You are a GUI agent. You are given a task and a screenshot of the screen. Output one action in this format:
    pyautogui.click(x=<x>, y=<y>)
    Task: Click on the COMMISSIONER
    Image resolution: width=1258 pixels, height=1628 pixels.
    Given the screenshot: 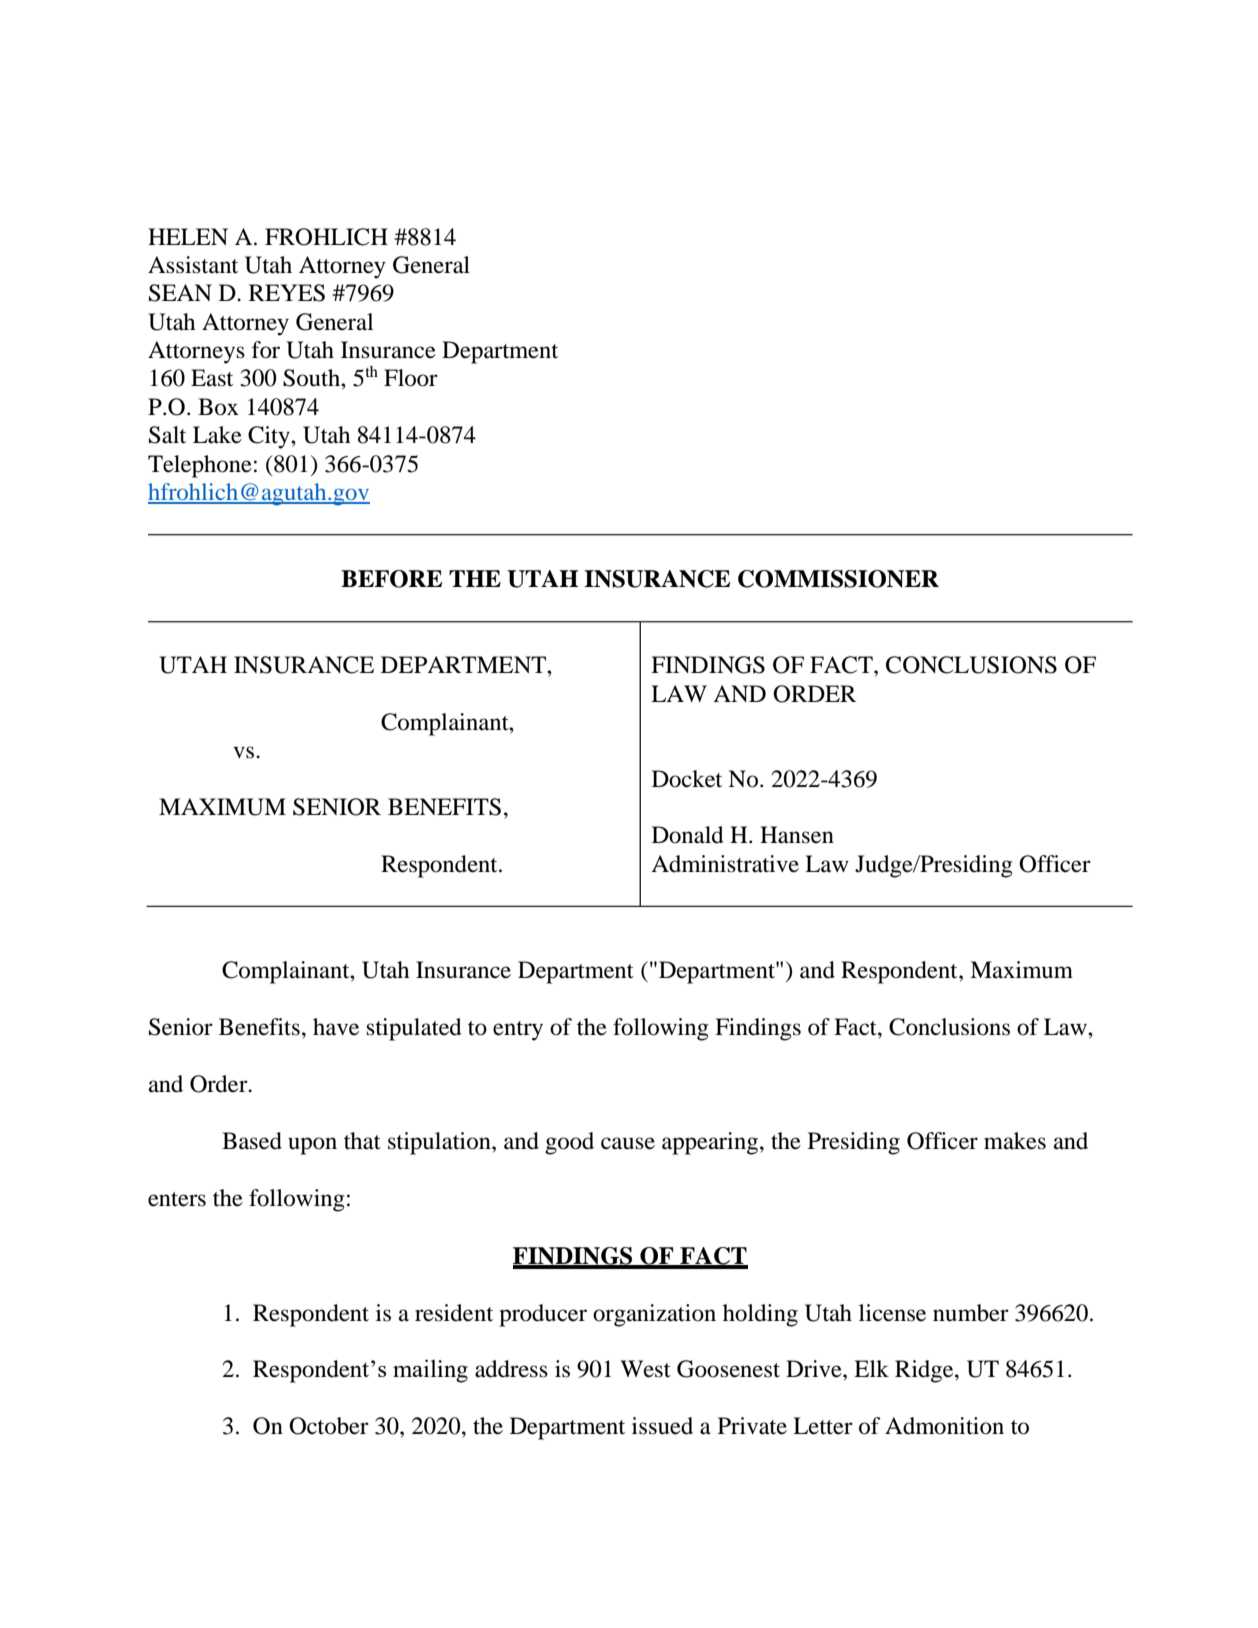 What is the action you would take?
    pyautogui.click(x=838, y=579)
